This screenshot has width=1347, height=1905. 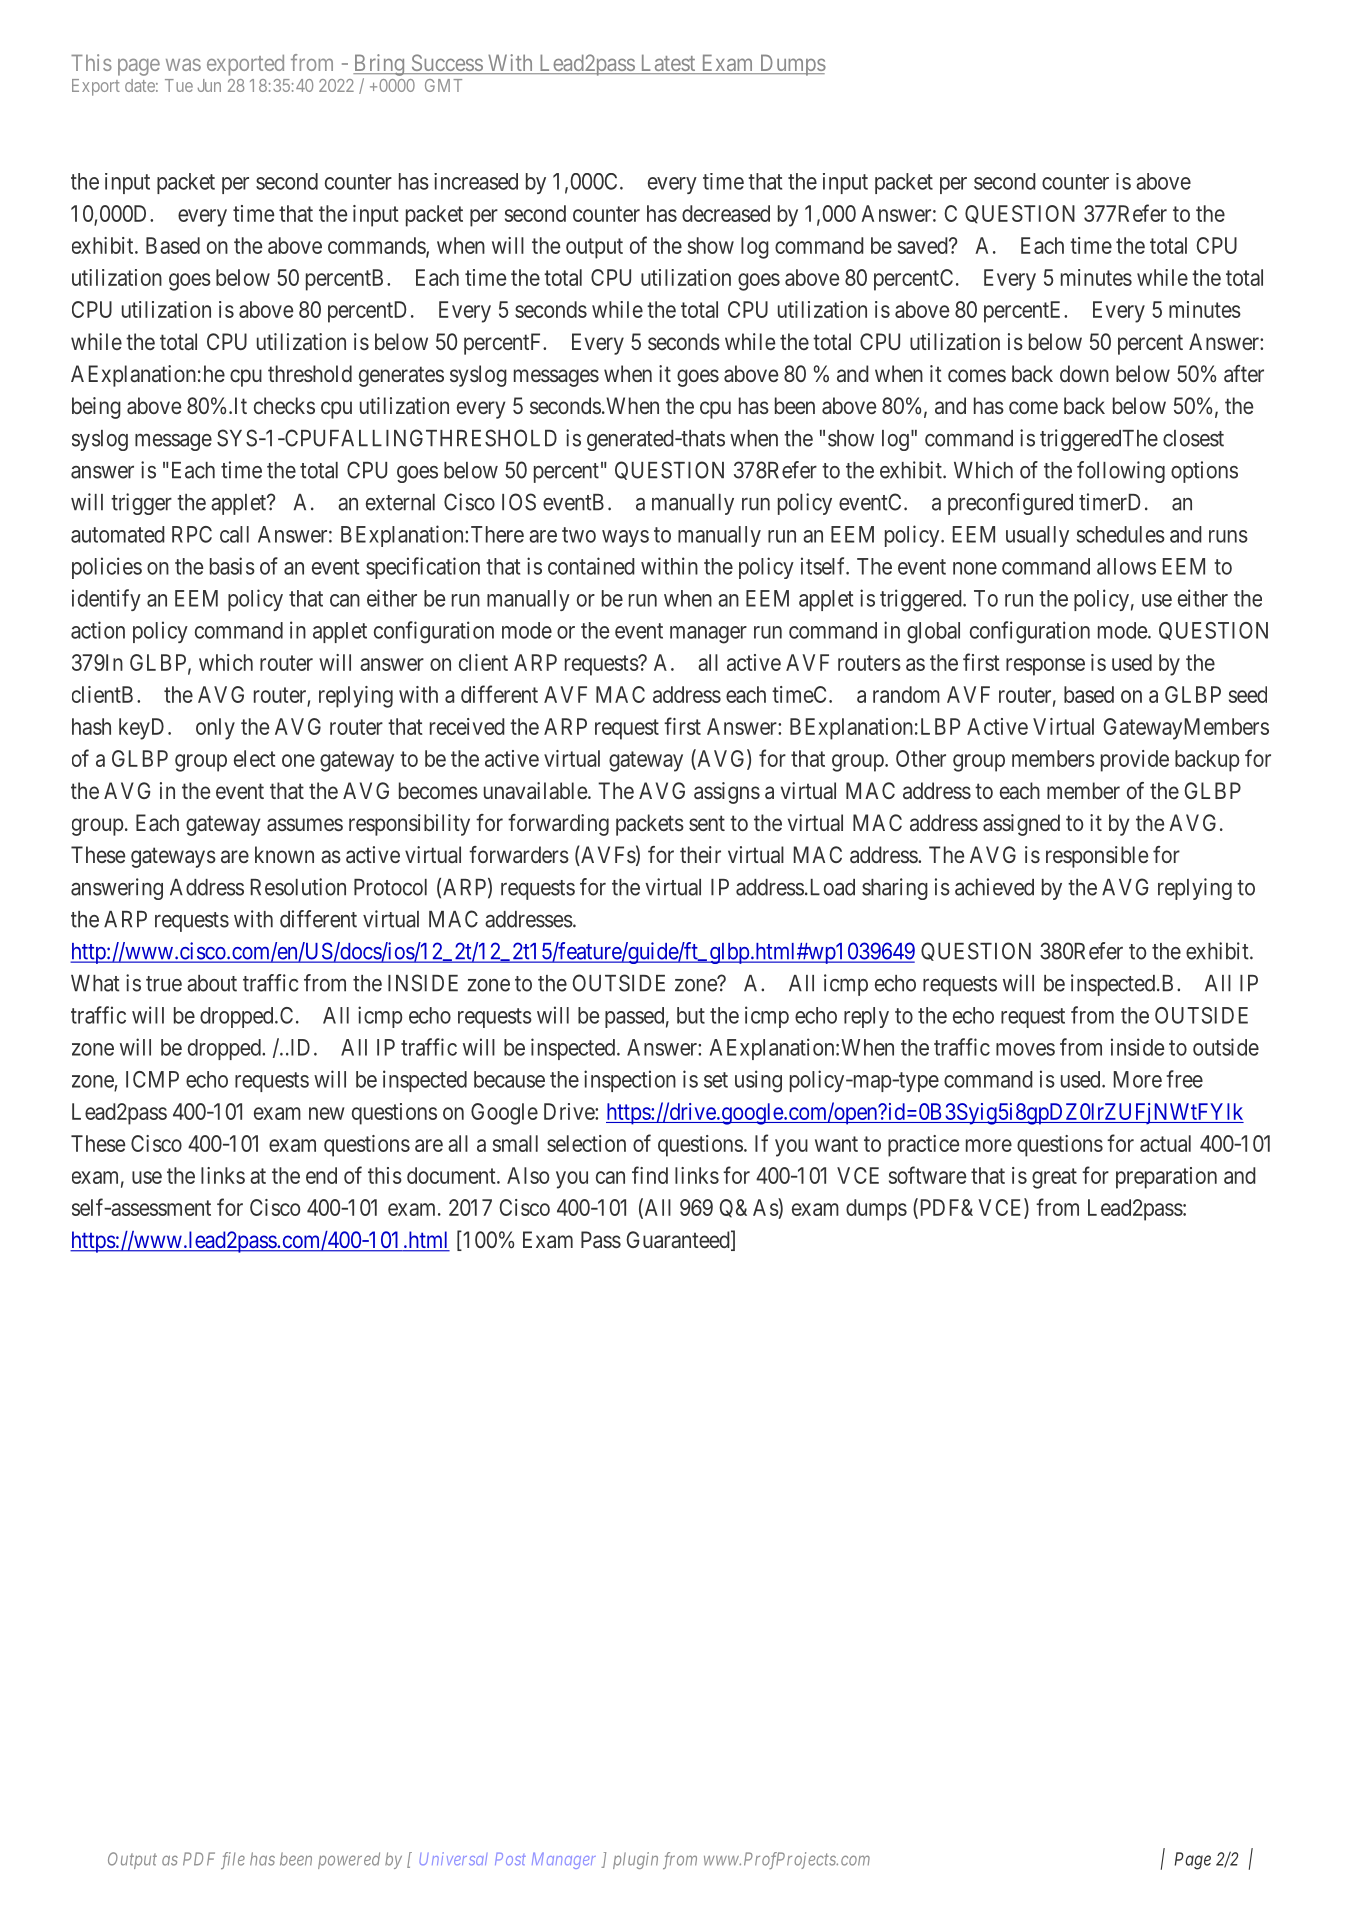 I want to click on saved, so click(x=924, y=245).
